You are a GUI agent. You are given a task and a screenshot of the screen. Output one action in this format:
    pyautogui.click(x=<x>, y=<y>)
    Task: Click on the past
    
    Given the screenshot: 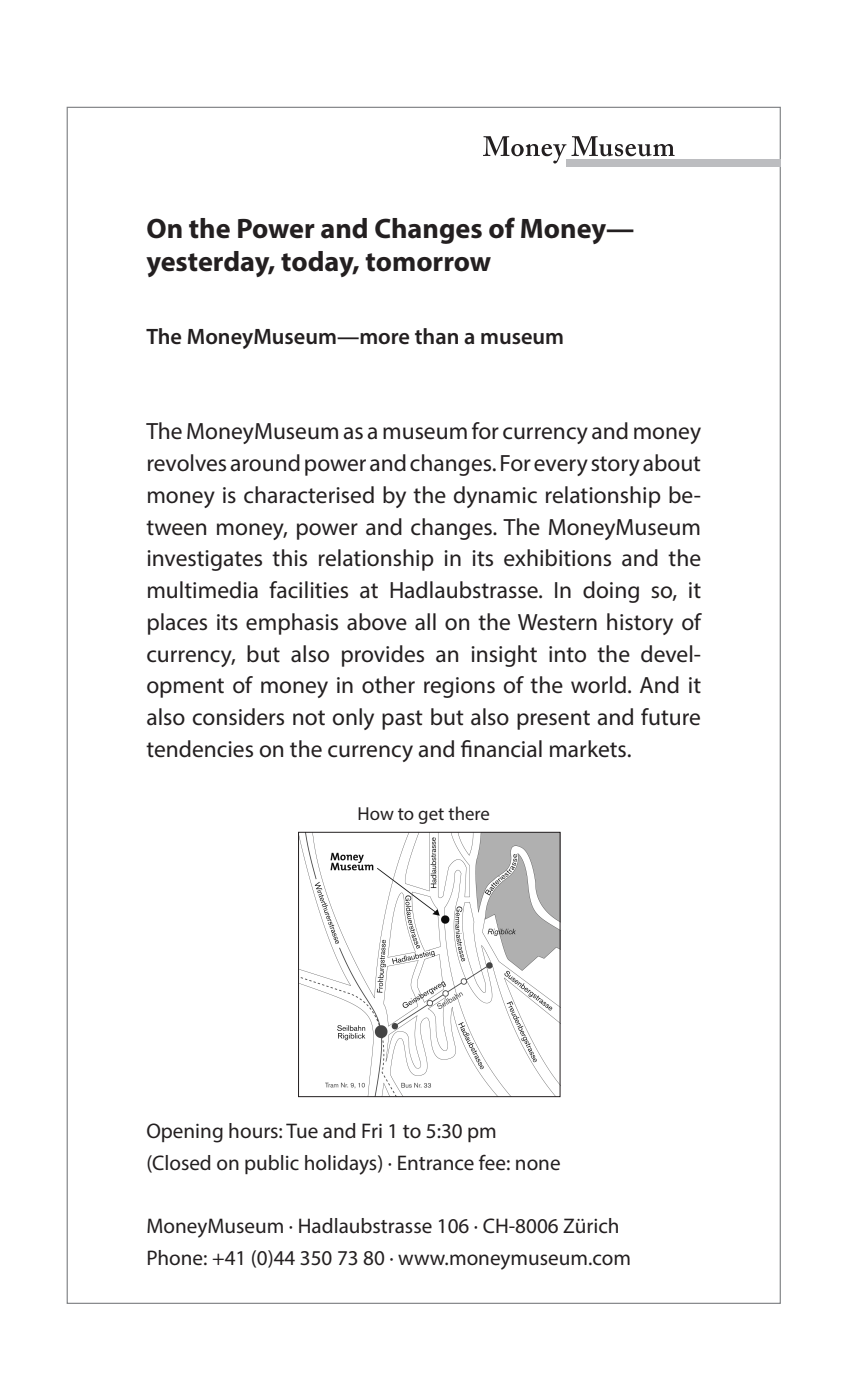 What is the action you would take?
    pyautogui.click(x=402, y=720)
